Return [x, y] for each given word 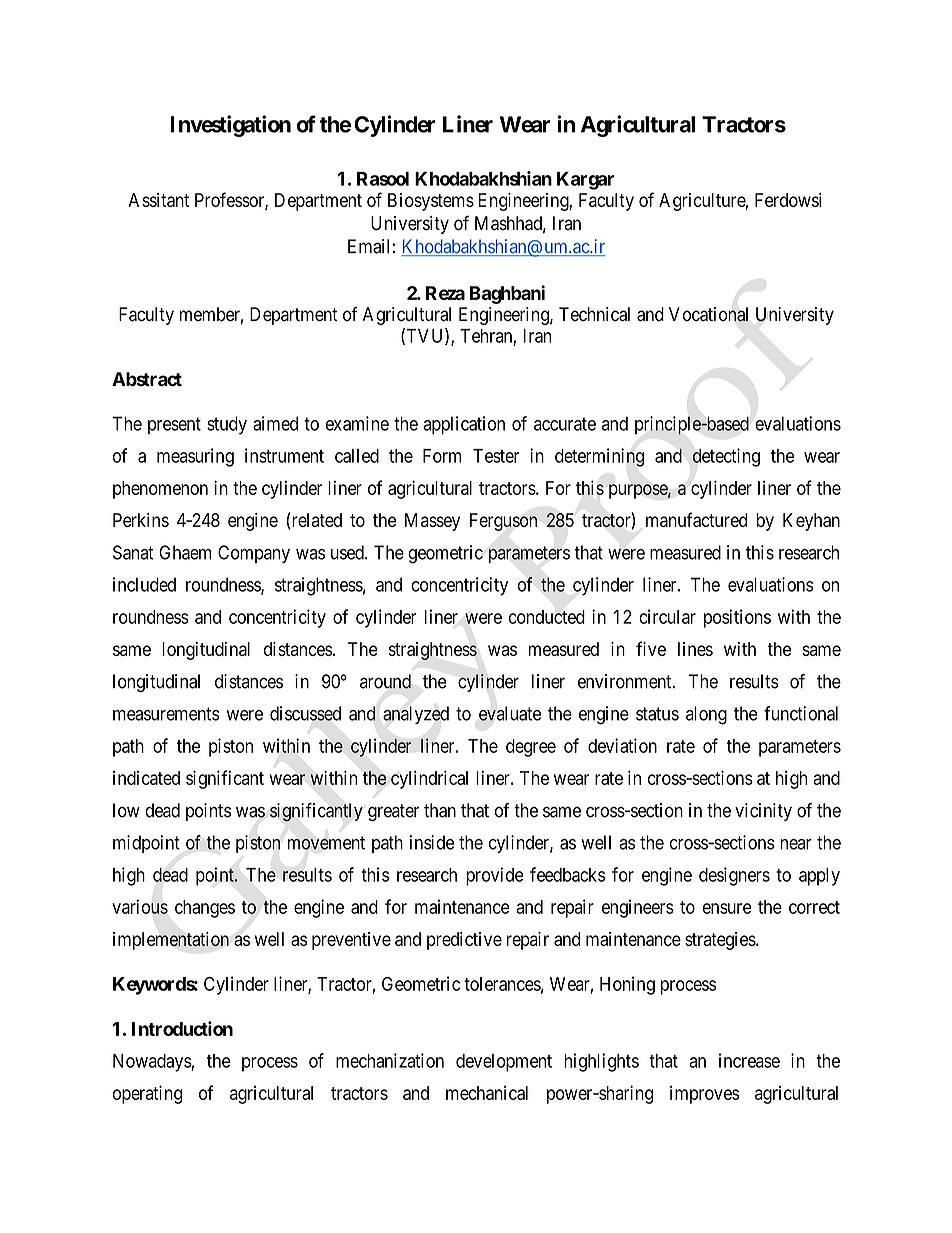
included [144, 584]
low [126, 810]
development [504, 1063]
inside [432, 842]
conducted [547, 617]
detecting [726, 457]
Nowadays [152, 1063]
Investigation [230, 126]
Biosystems [431, 202]
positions [737, 618]
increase [749, 1060]
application [464, 425]
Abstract [147, 379]
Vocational [708, 314]
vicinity [763, 812]
